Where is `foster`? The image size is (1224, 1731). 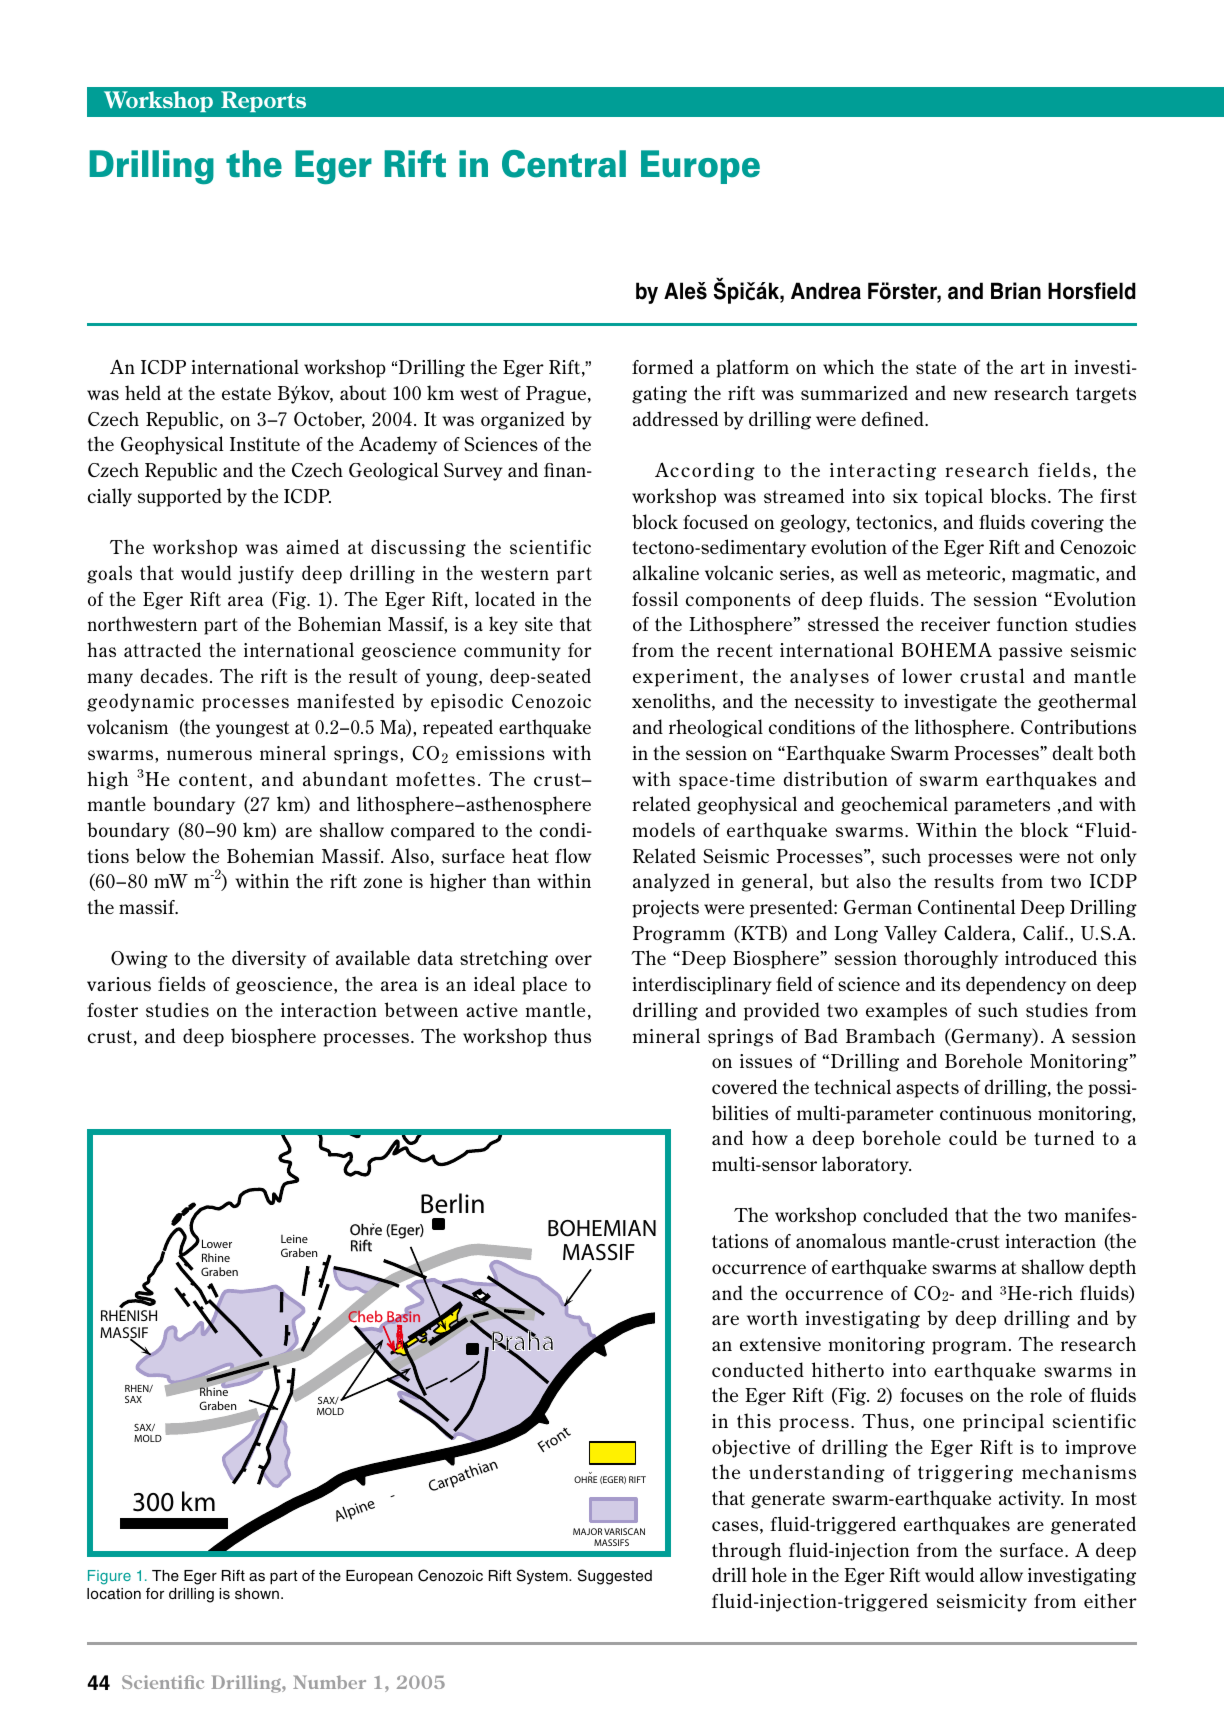
foster is located at coordinates (112, 1010).
